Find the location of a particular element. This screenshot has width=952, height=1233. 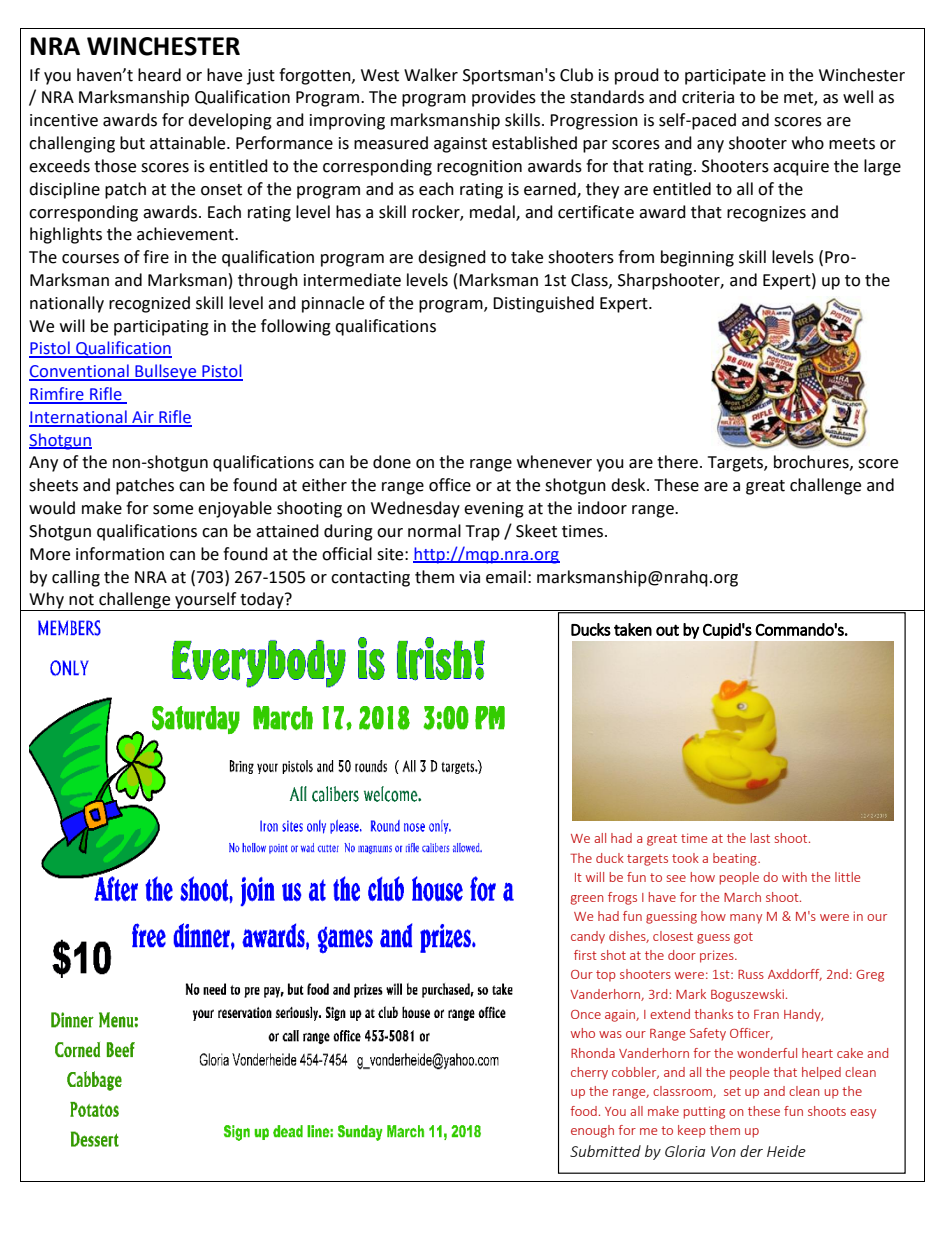

beginning is located at coordinates (697, 258).
